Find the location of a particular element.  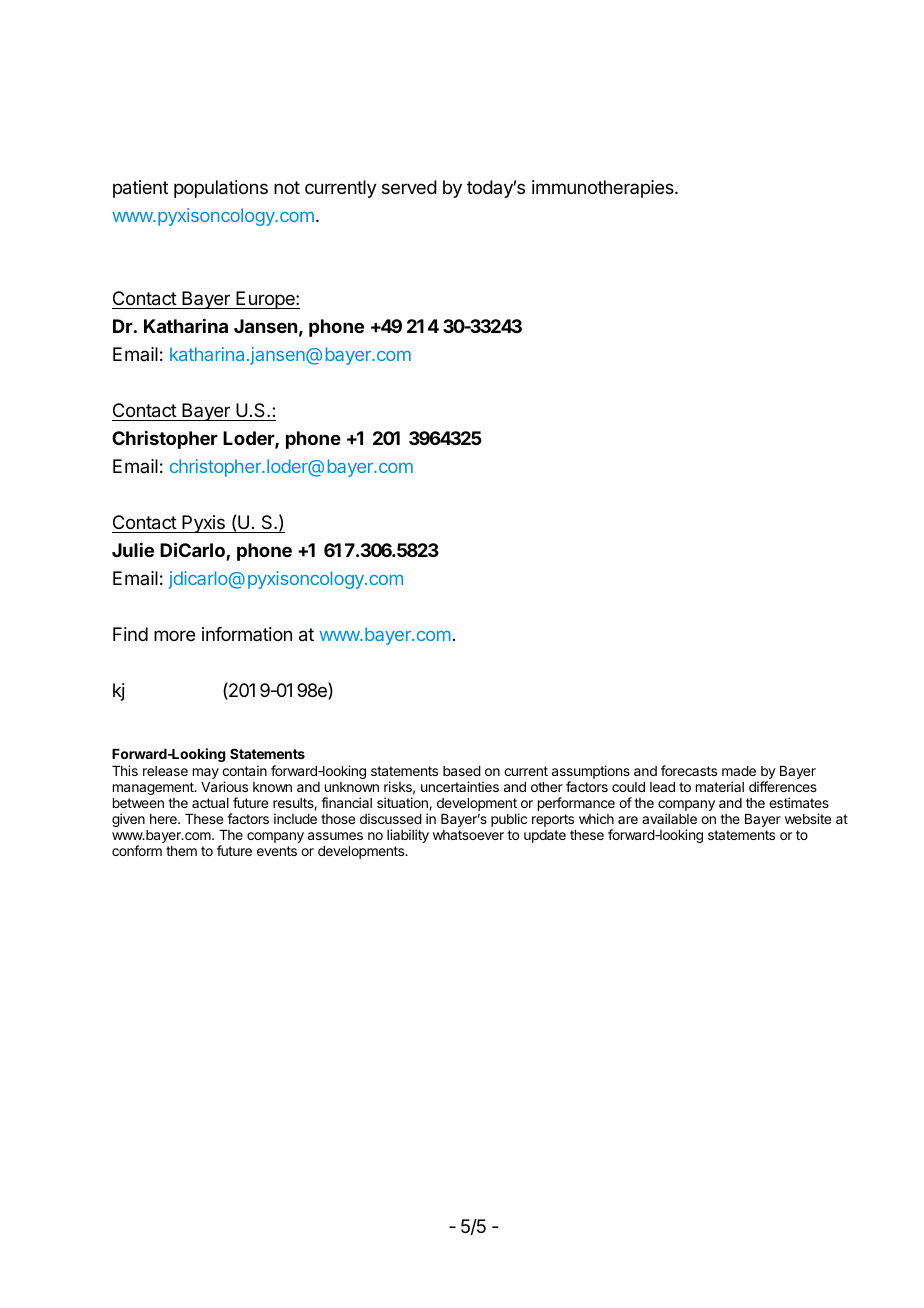

served is located at coordinates (409, 187).
